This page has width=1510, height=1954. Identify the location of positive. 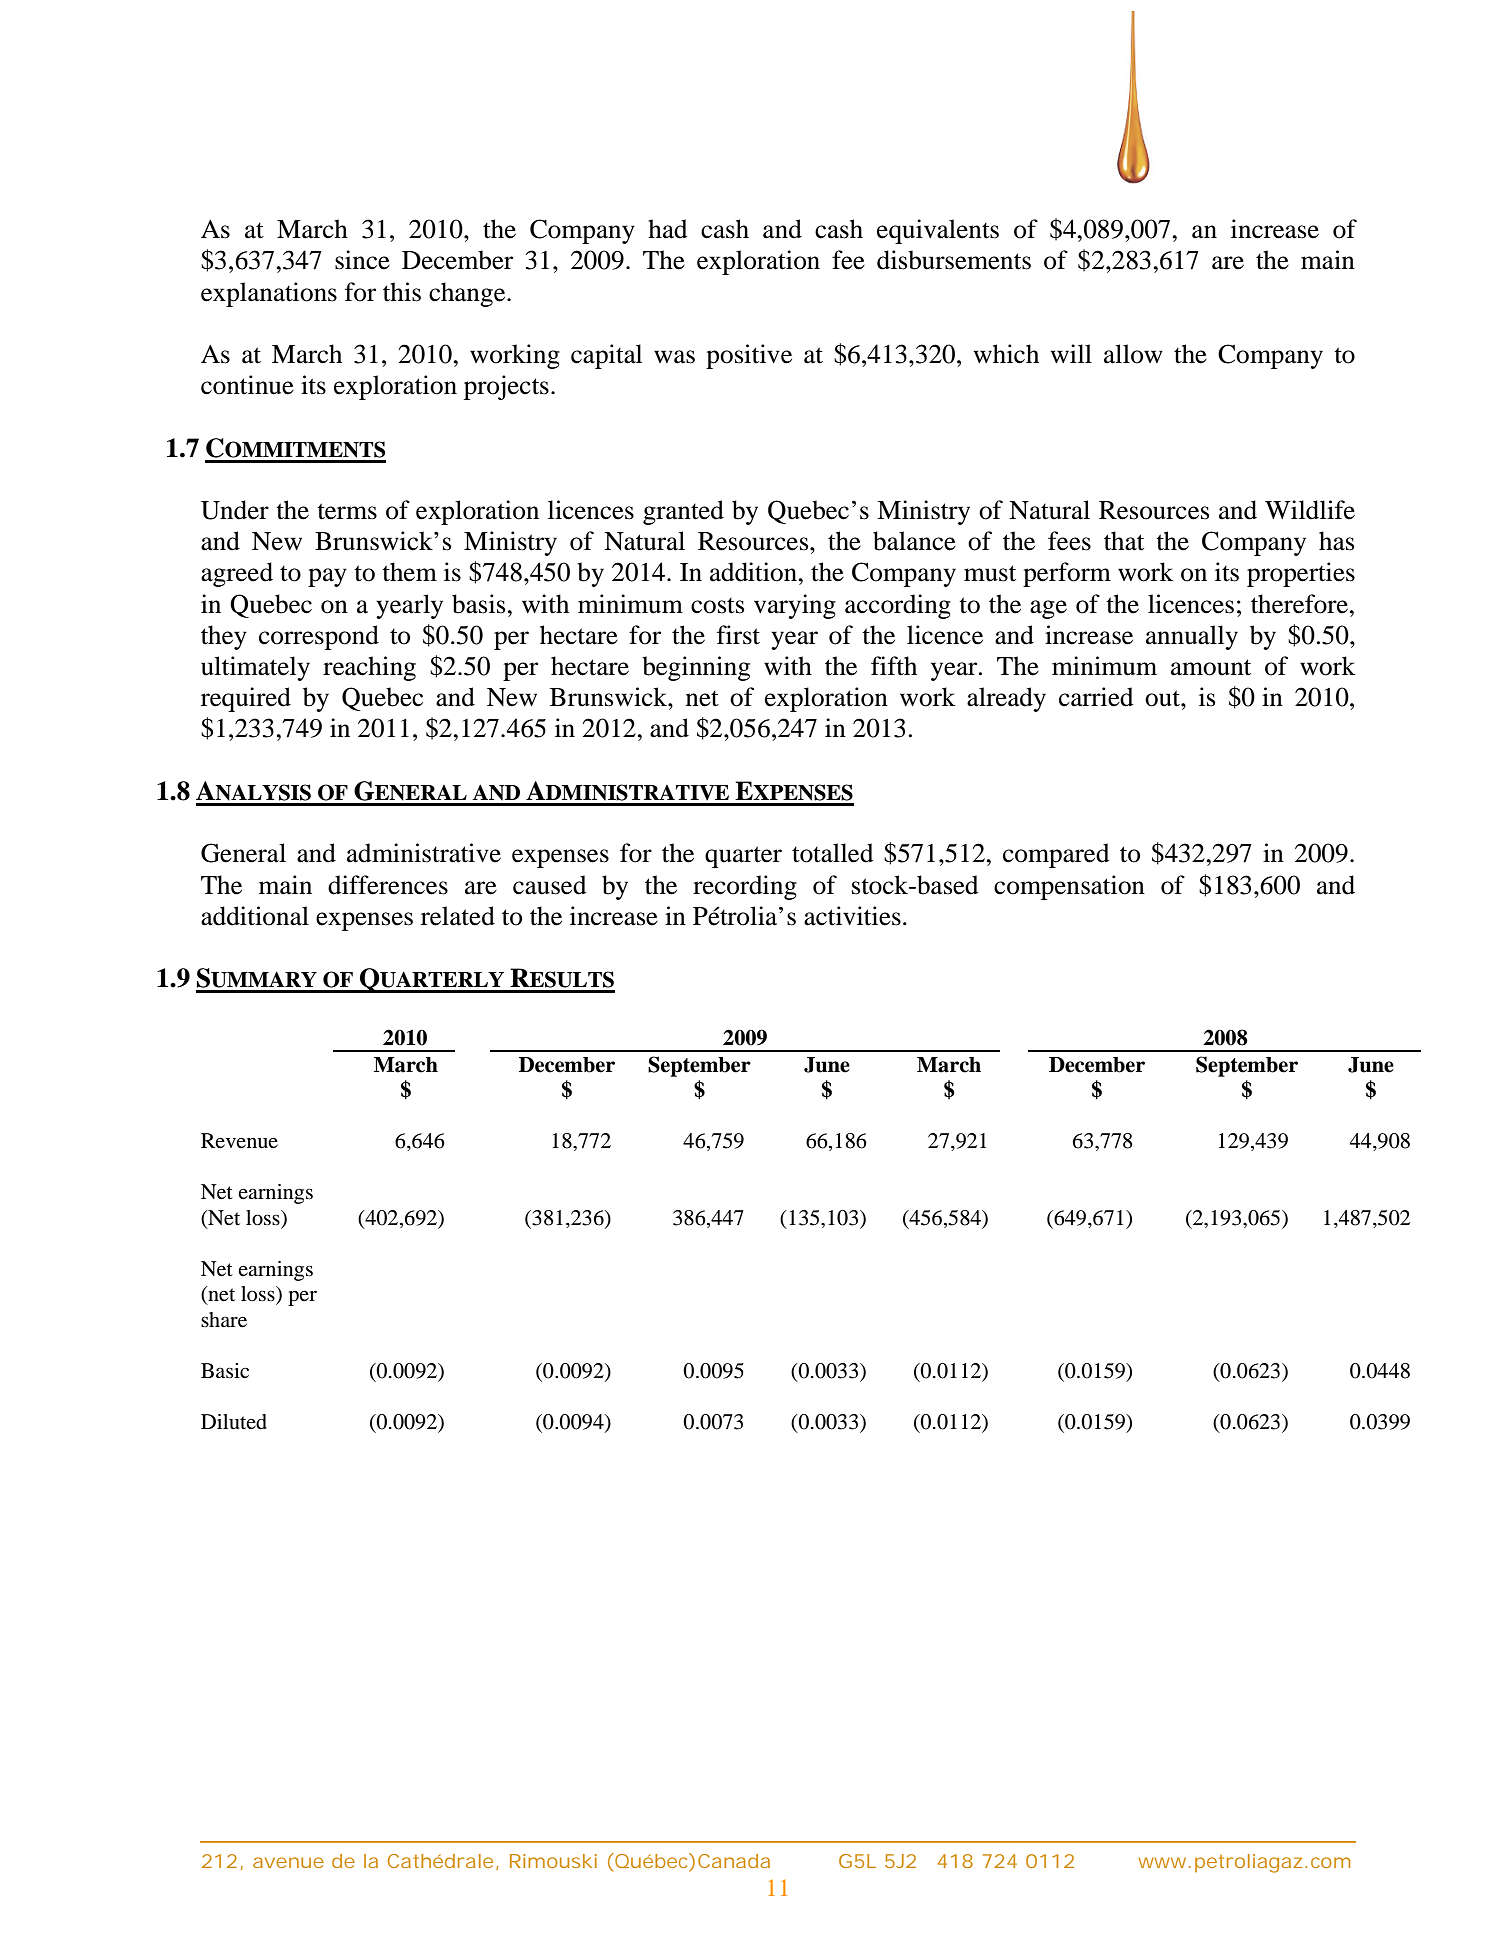
(749, 356).
